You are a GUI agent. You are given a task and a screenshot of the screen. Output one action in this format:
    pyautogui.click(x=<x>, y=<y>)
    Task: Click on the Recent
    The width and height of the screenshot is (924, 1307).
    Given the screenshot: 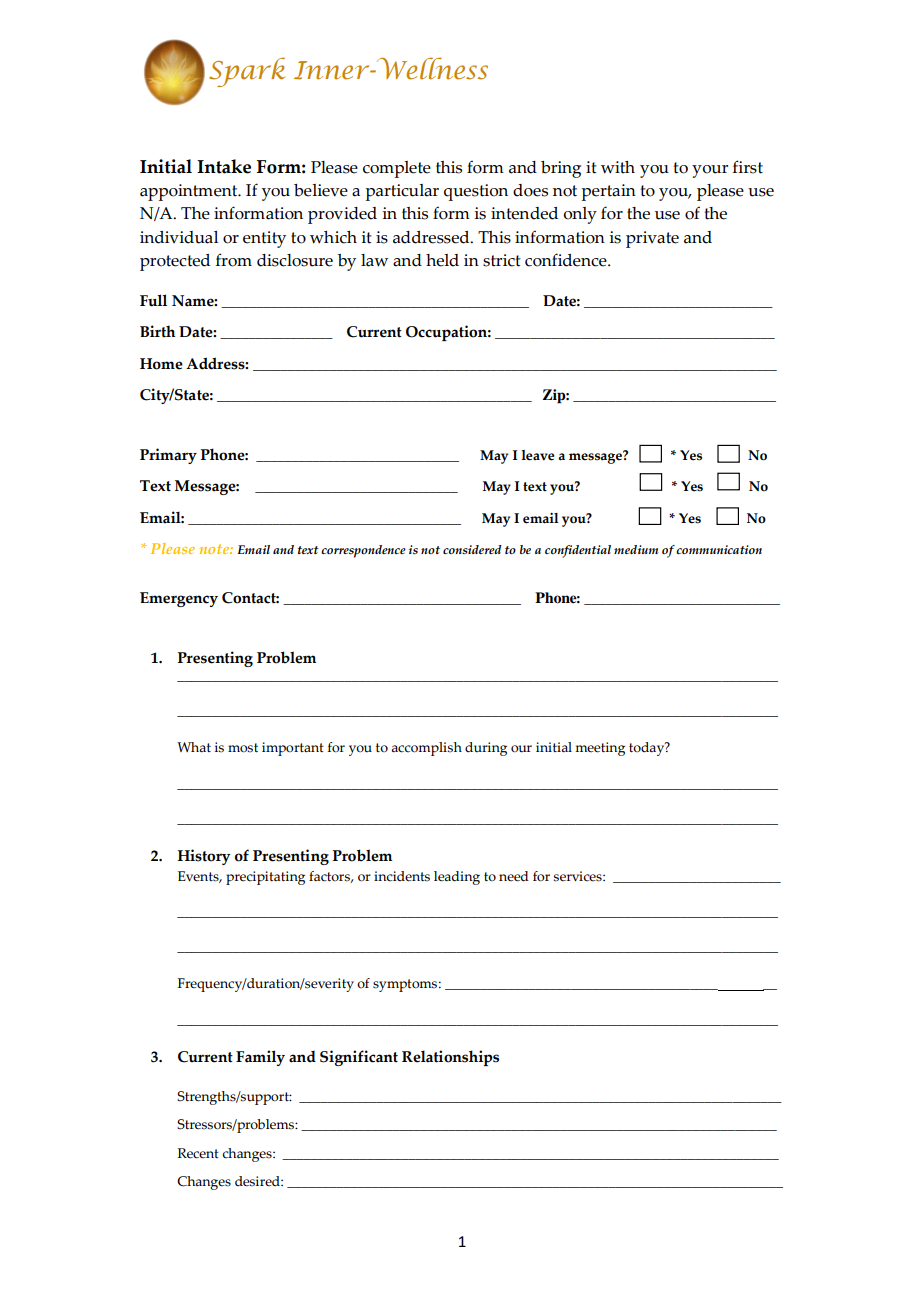 What is the action you would take?
    pyautogui.click(x=198, y=1153)
